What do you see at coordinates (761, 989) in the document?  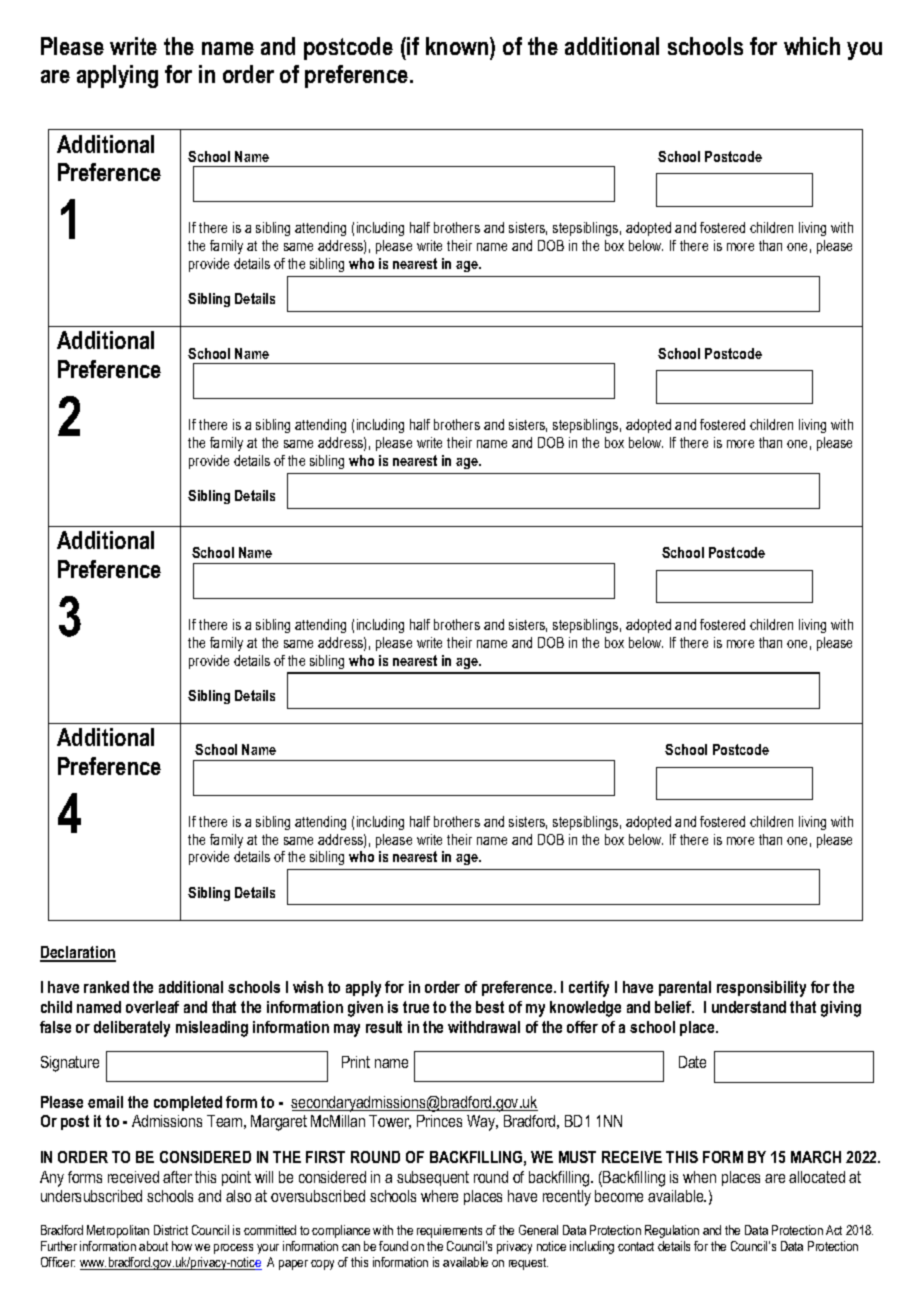 I see `responsibility` at bounding box center [761, 989].
